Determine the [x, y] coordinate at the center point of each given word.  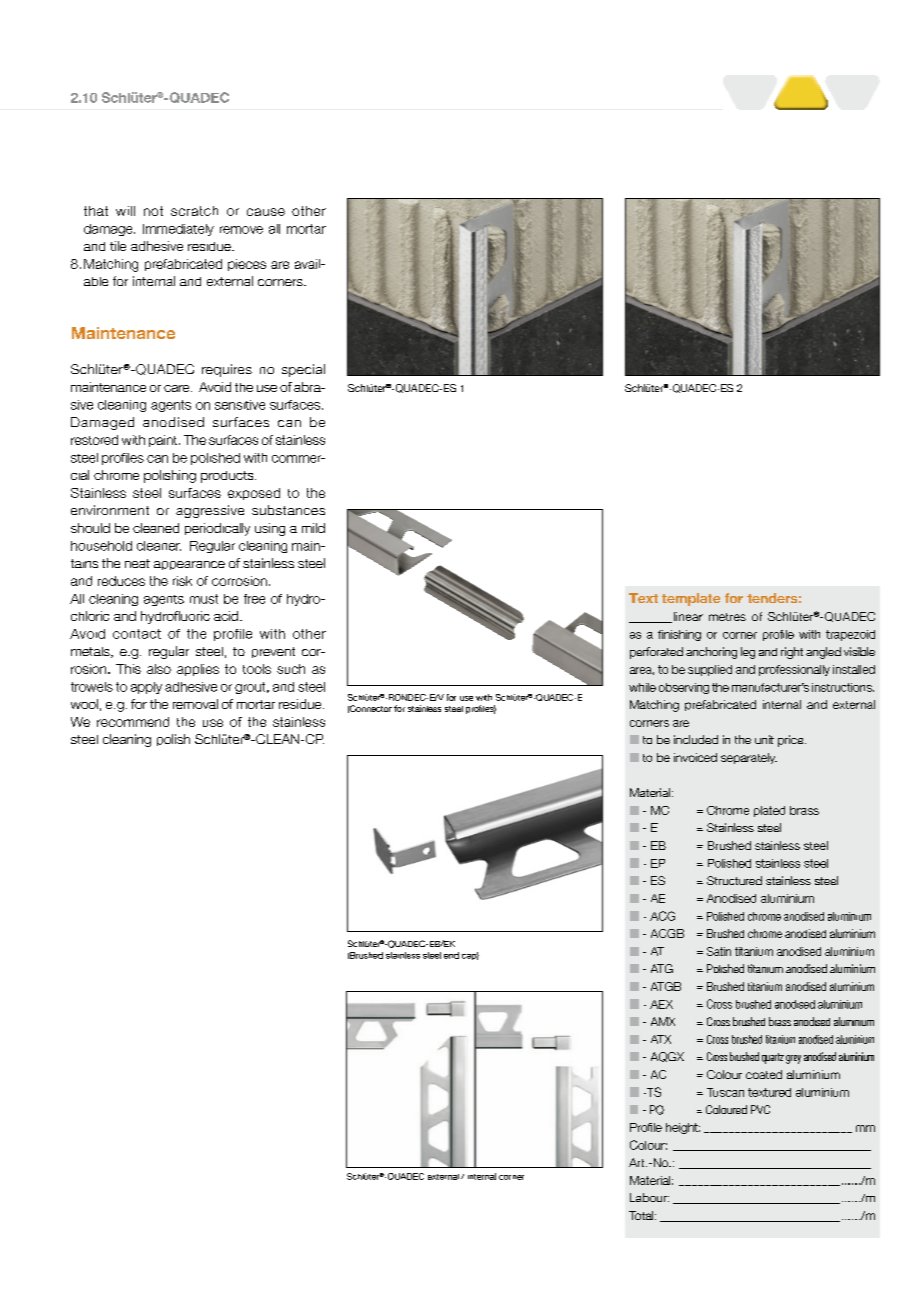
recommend [133, 722]
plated [769, 811]
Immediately [178, 230]
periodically [217, 529]
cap [470, 956]
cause [266, 212]
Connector [370, 709]
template [691, 599]
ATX [661, 1039]
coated [764, 1074]
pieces [247, 265]
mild [313, 528]
